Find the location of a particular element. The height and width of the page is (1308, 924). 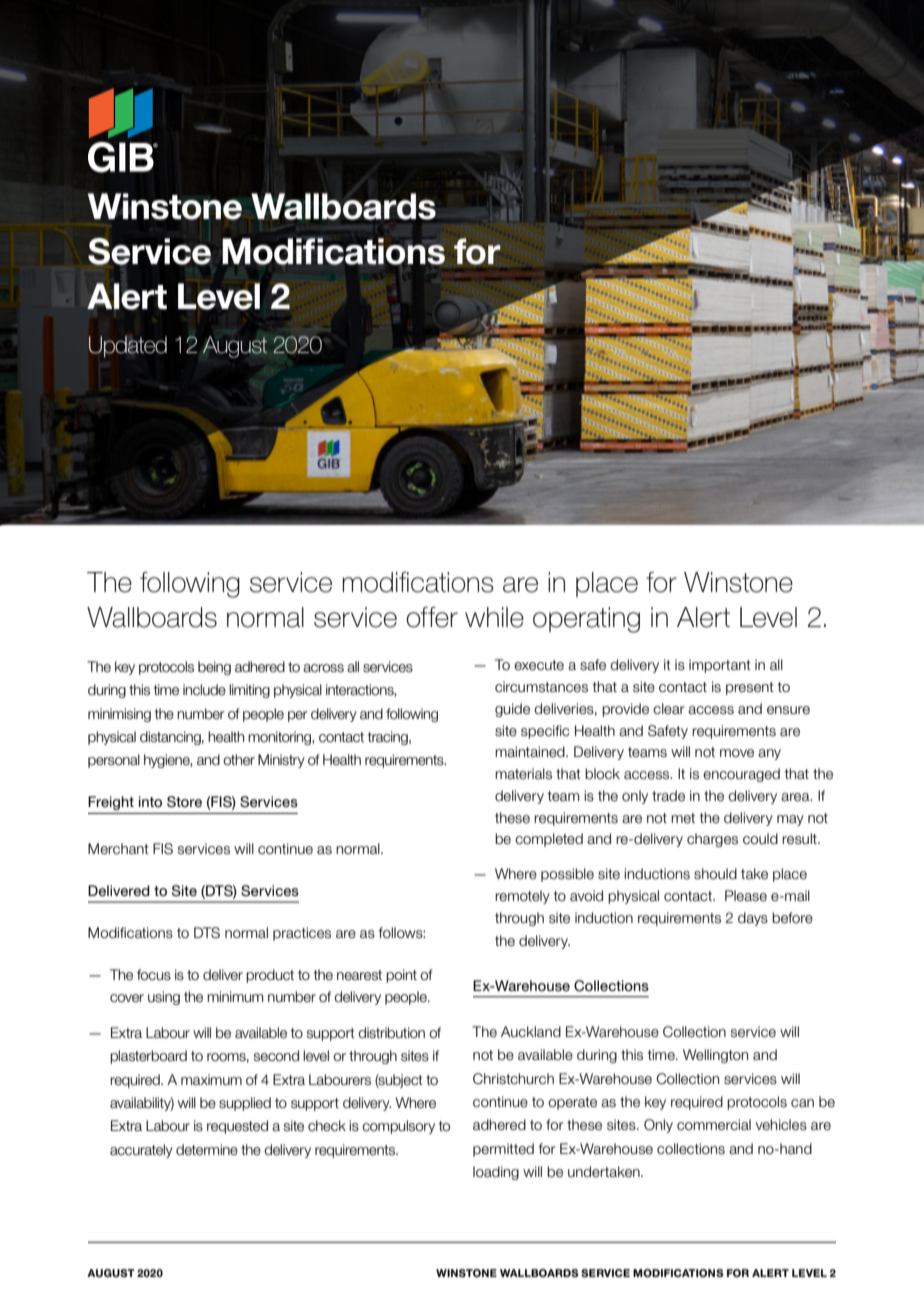

offer is located at coordinates (432, 617).
